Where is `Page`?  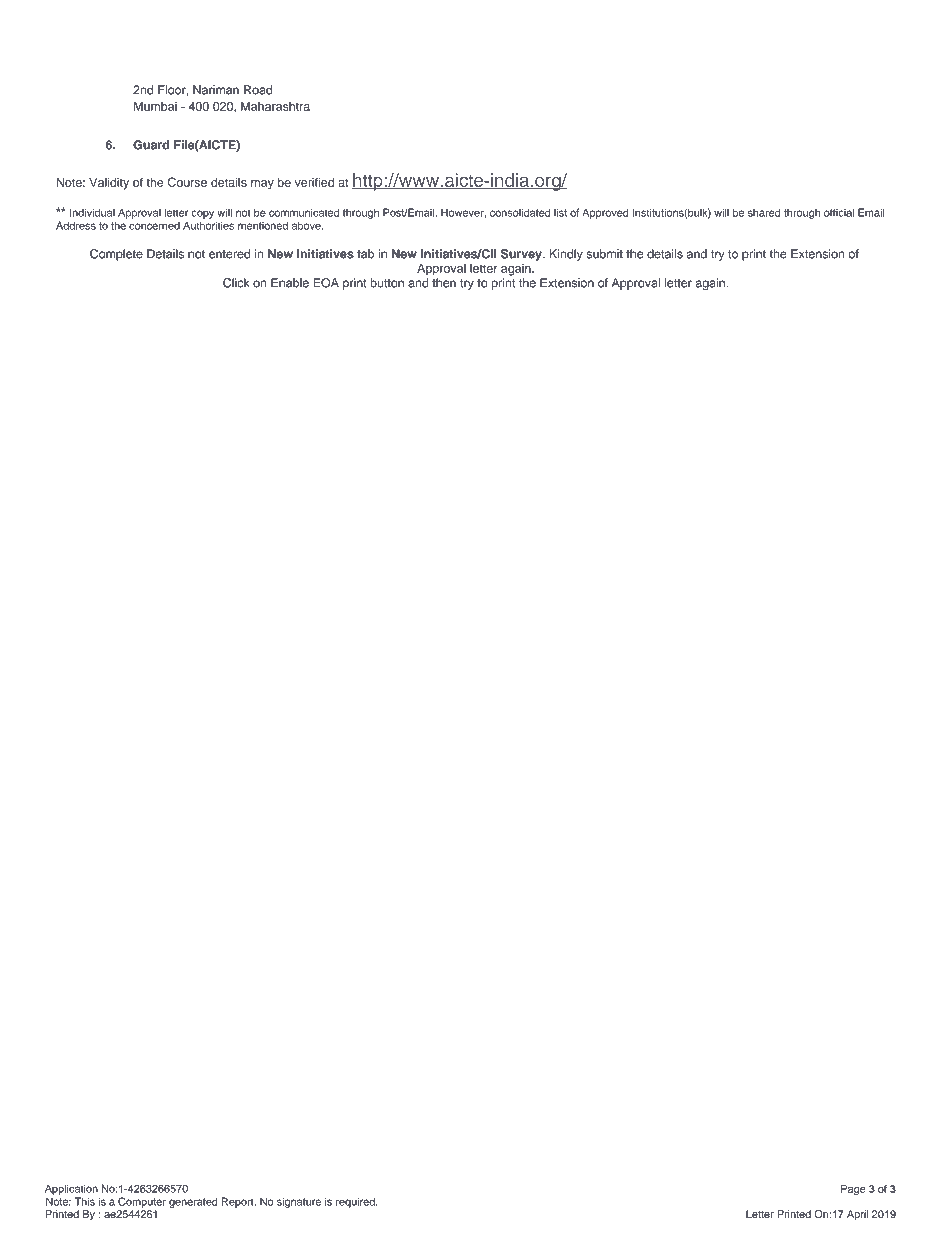 Page is located at coordinates (853, 1190).
